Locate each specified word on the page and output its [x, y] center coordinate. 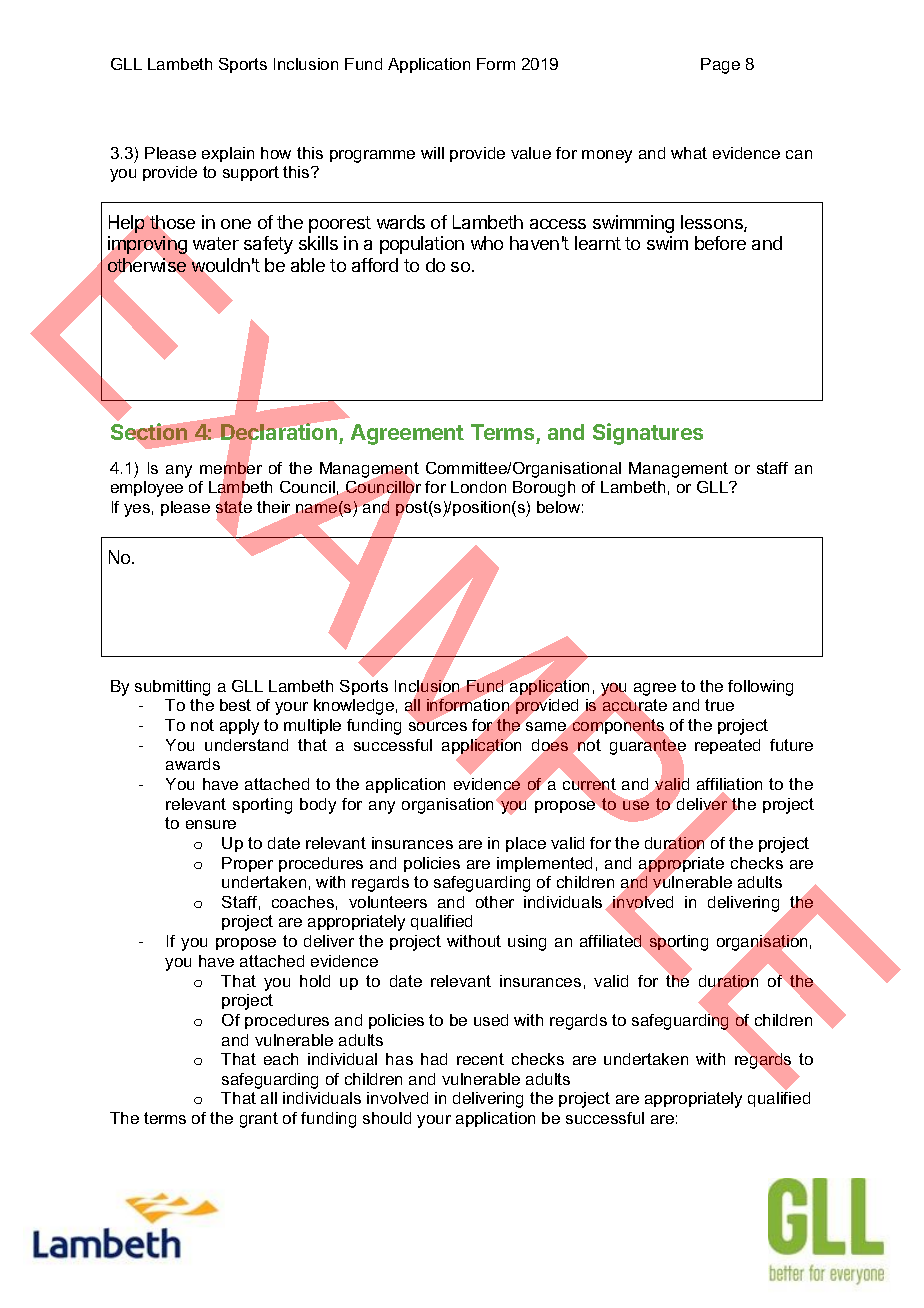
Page [720, 66]
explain [228, 154]
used [491, 1020]
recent [480, 1059]
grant [259, 1120]
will [432, 153]
